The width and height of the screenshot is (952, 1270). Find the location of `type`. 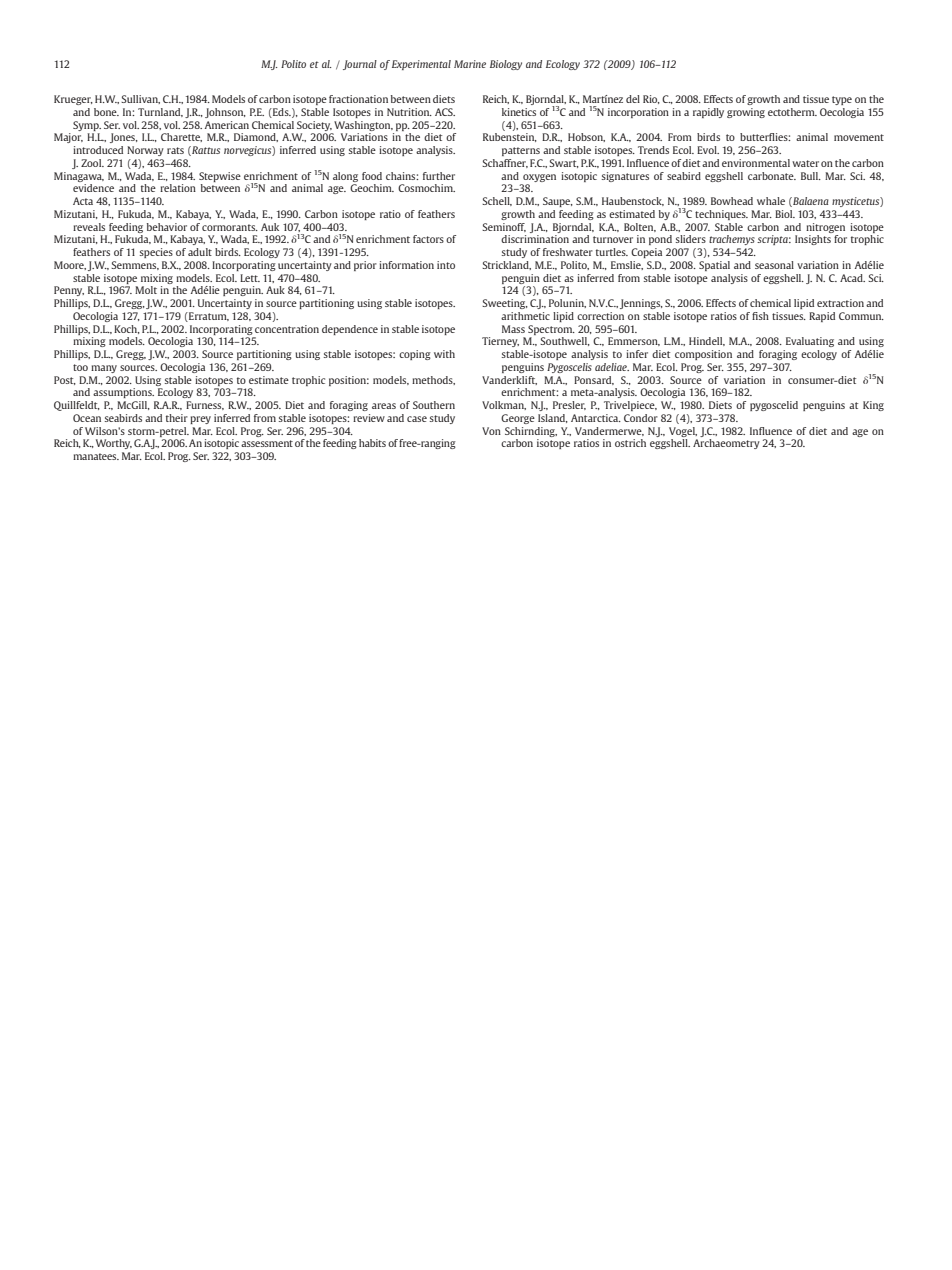

type is located at coordinates (842, 100).
